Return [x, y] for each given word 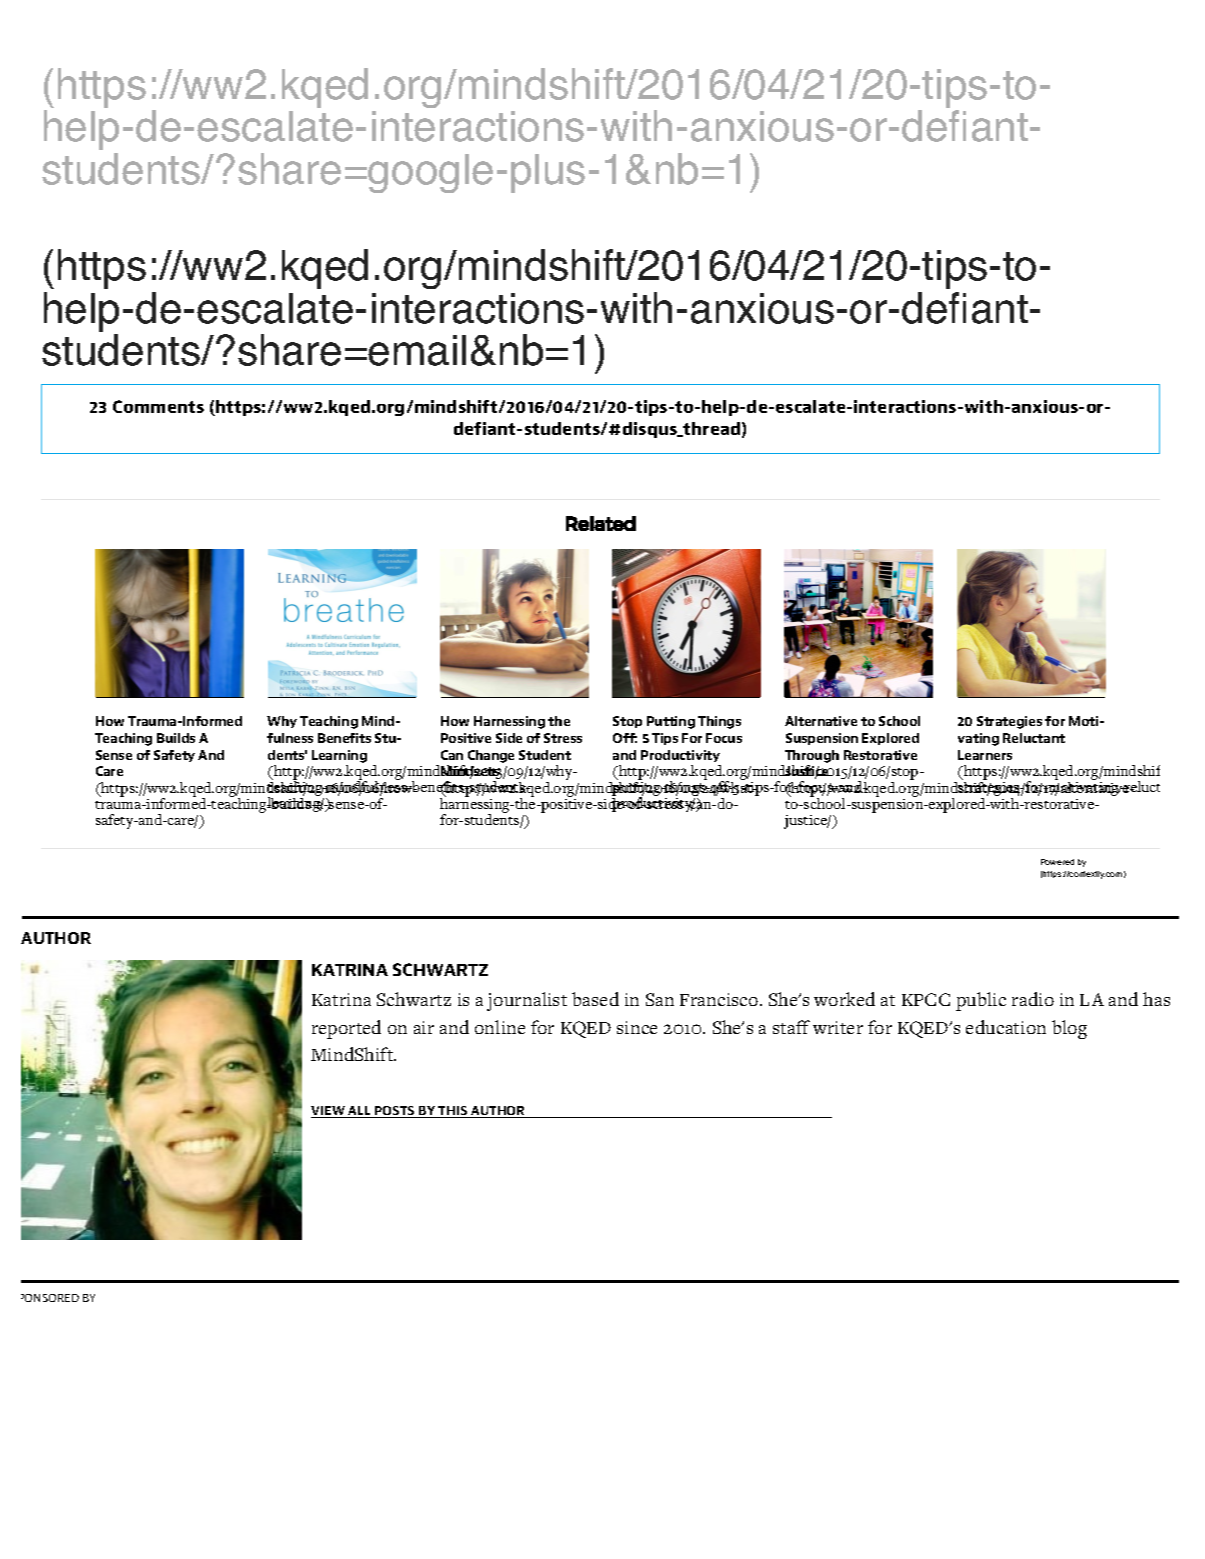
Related [601, 523]
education [1006, 1027]
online [500, 1027]
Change [491, 756]
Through [812, 756]
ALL [359, 1112]
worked [844, 999]
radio [1033, 999]
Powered [1057, 862]
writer [838, 1027]
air [424, 1027]
